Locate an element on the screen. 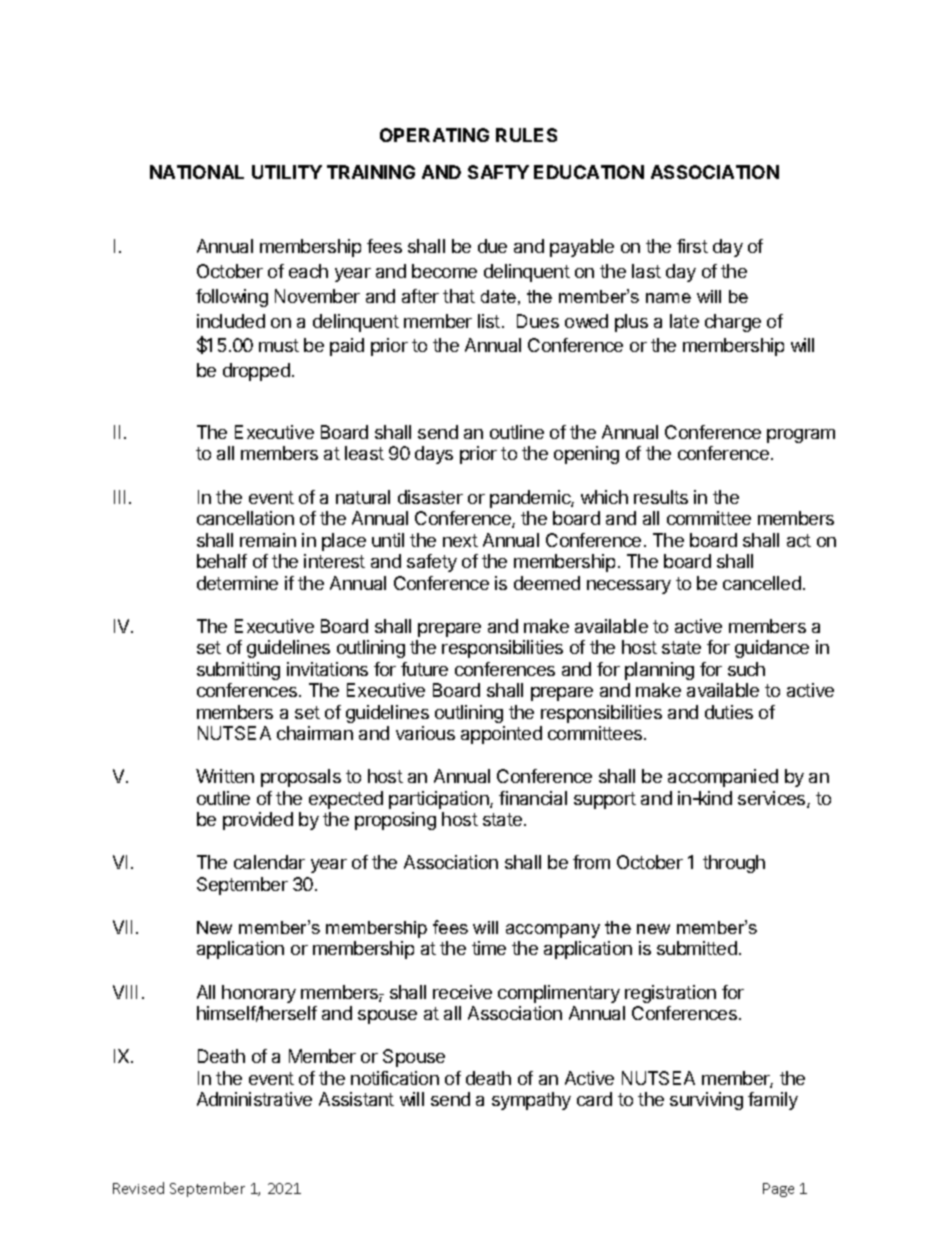  NATIONAL is located at coordinates (197, 172).
